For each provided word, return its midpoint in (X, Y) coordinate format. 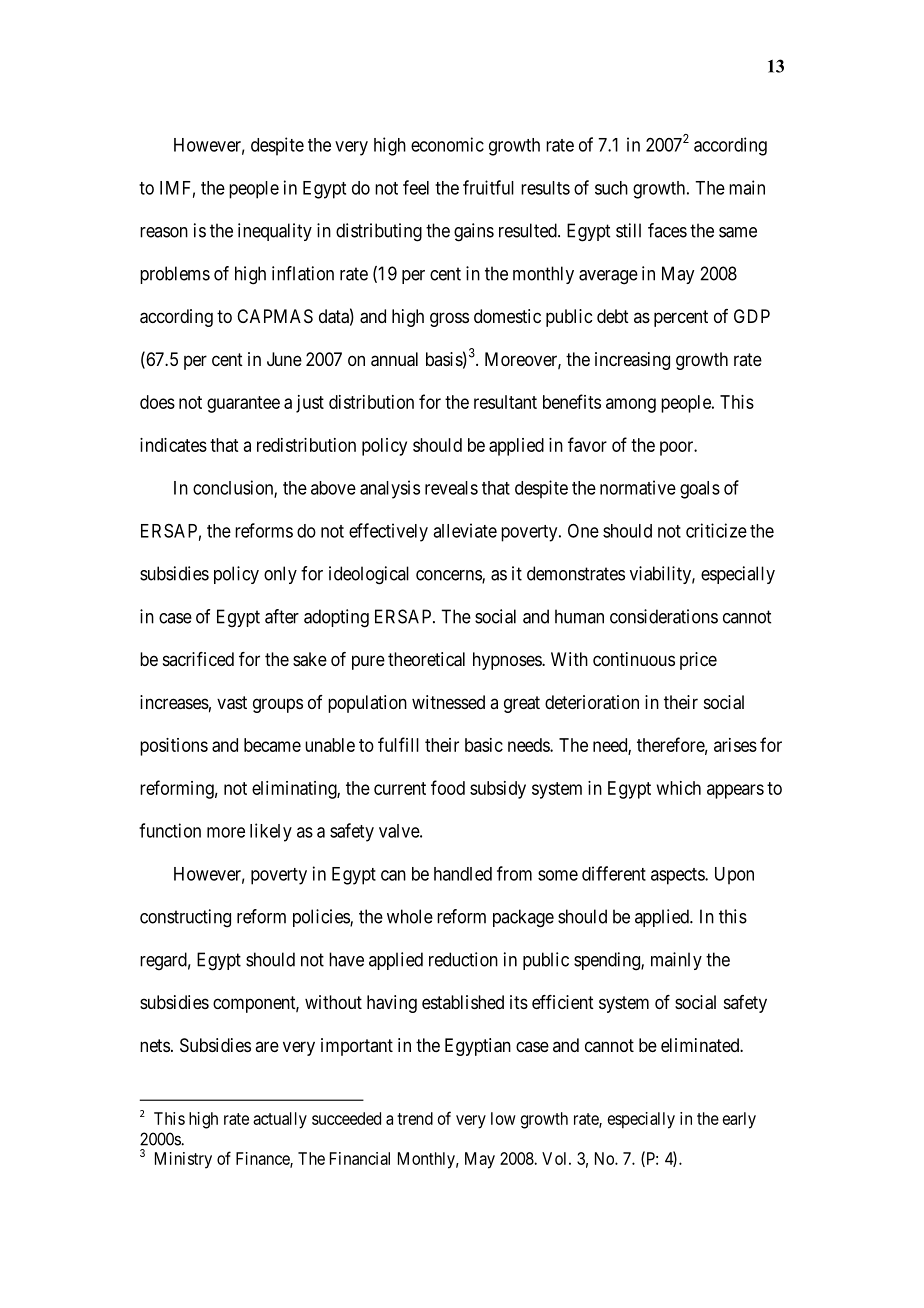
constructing (185, 918)
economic (447, 144)
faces (667, 230)
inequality (275, 232)
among (631, 405)
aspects (678, 876)
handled (463, 874)
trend (415, 1118)
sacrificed (198, 659)
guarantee (243, 404)
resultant (505, 402)
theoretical (426, 659)
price (698, 661)
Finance (263, 1159)
